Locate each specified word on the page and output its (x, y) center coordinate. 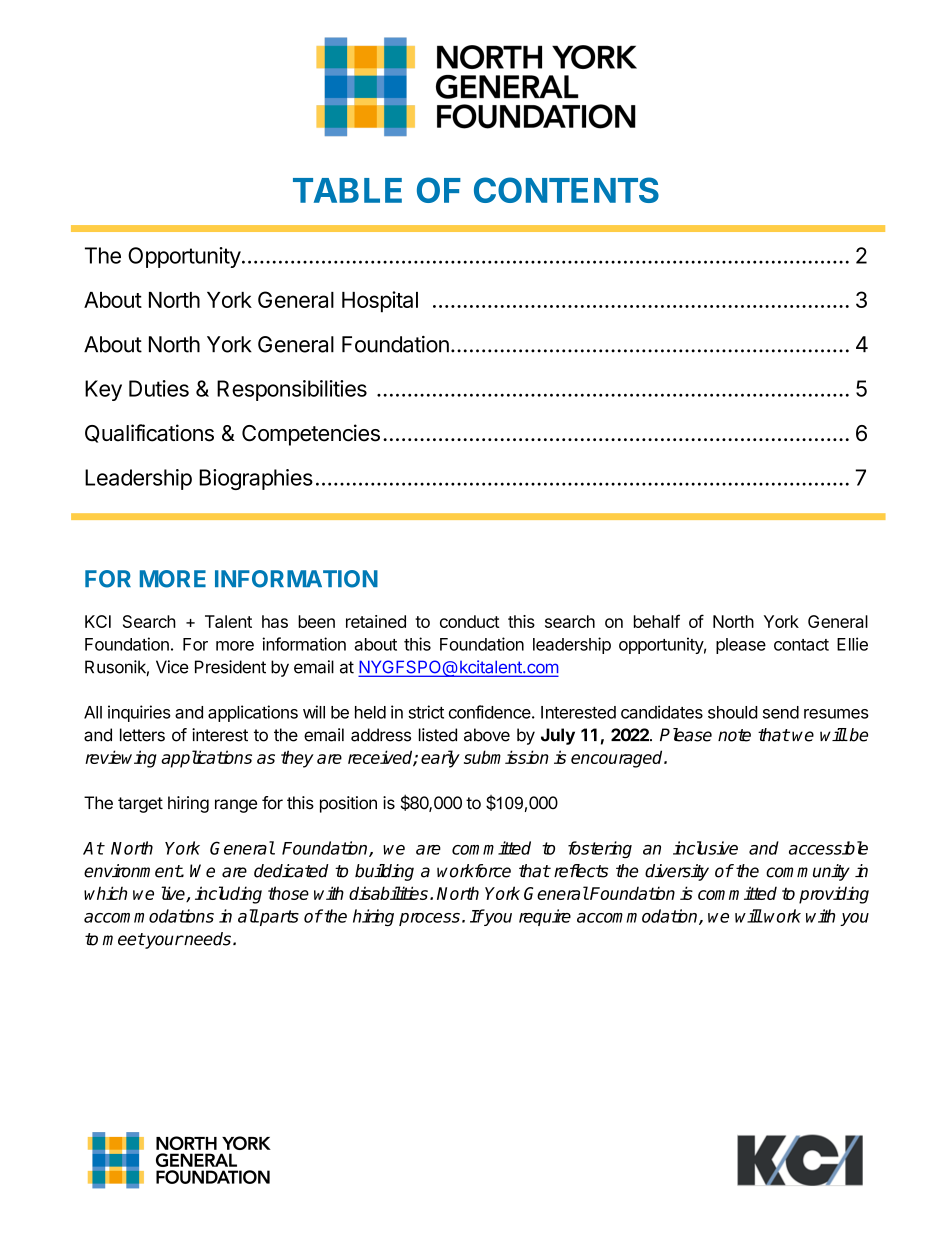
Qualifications (149, 433)
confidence (490, 712)
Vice (172, 667)
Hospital (380, 302)
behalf (657, 621)
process (429, 919)
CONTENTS (566, 190)
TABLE (347, 190)
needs (207, 939)
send (781, 712)
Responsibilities (292, 390)
